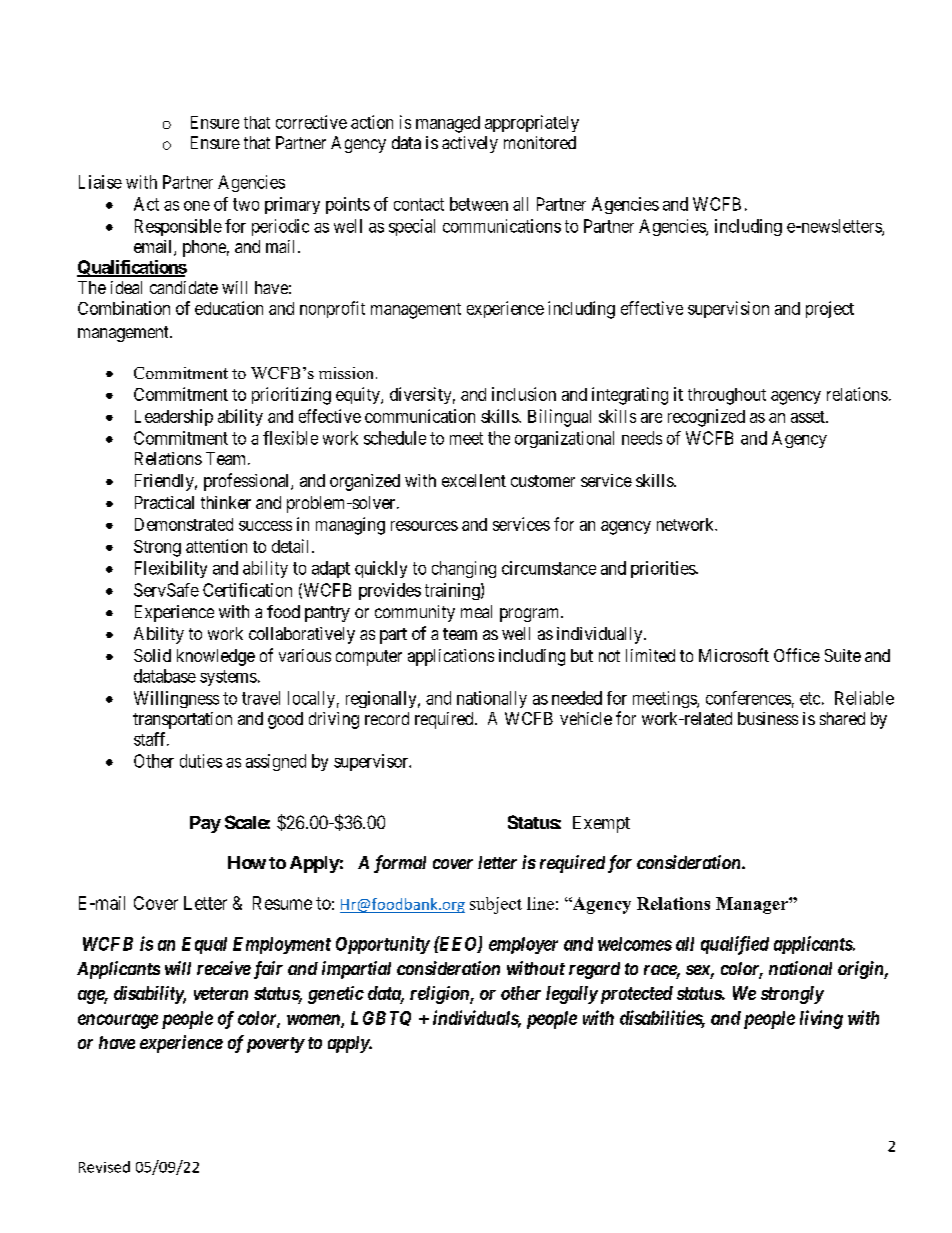 The height and width of the page is (1233, 952). I want to click on Revised, so click(104, 1167).
